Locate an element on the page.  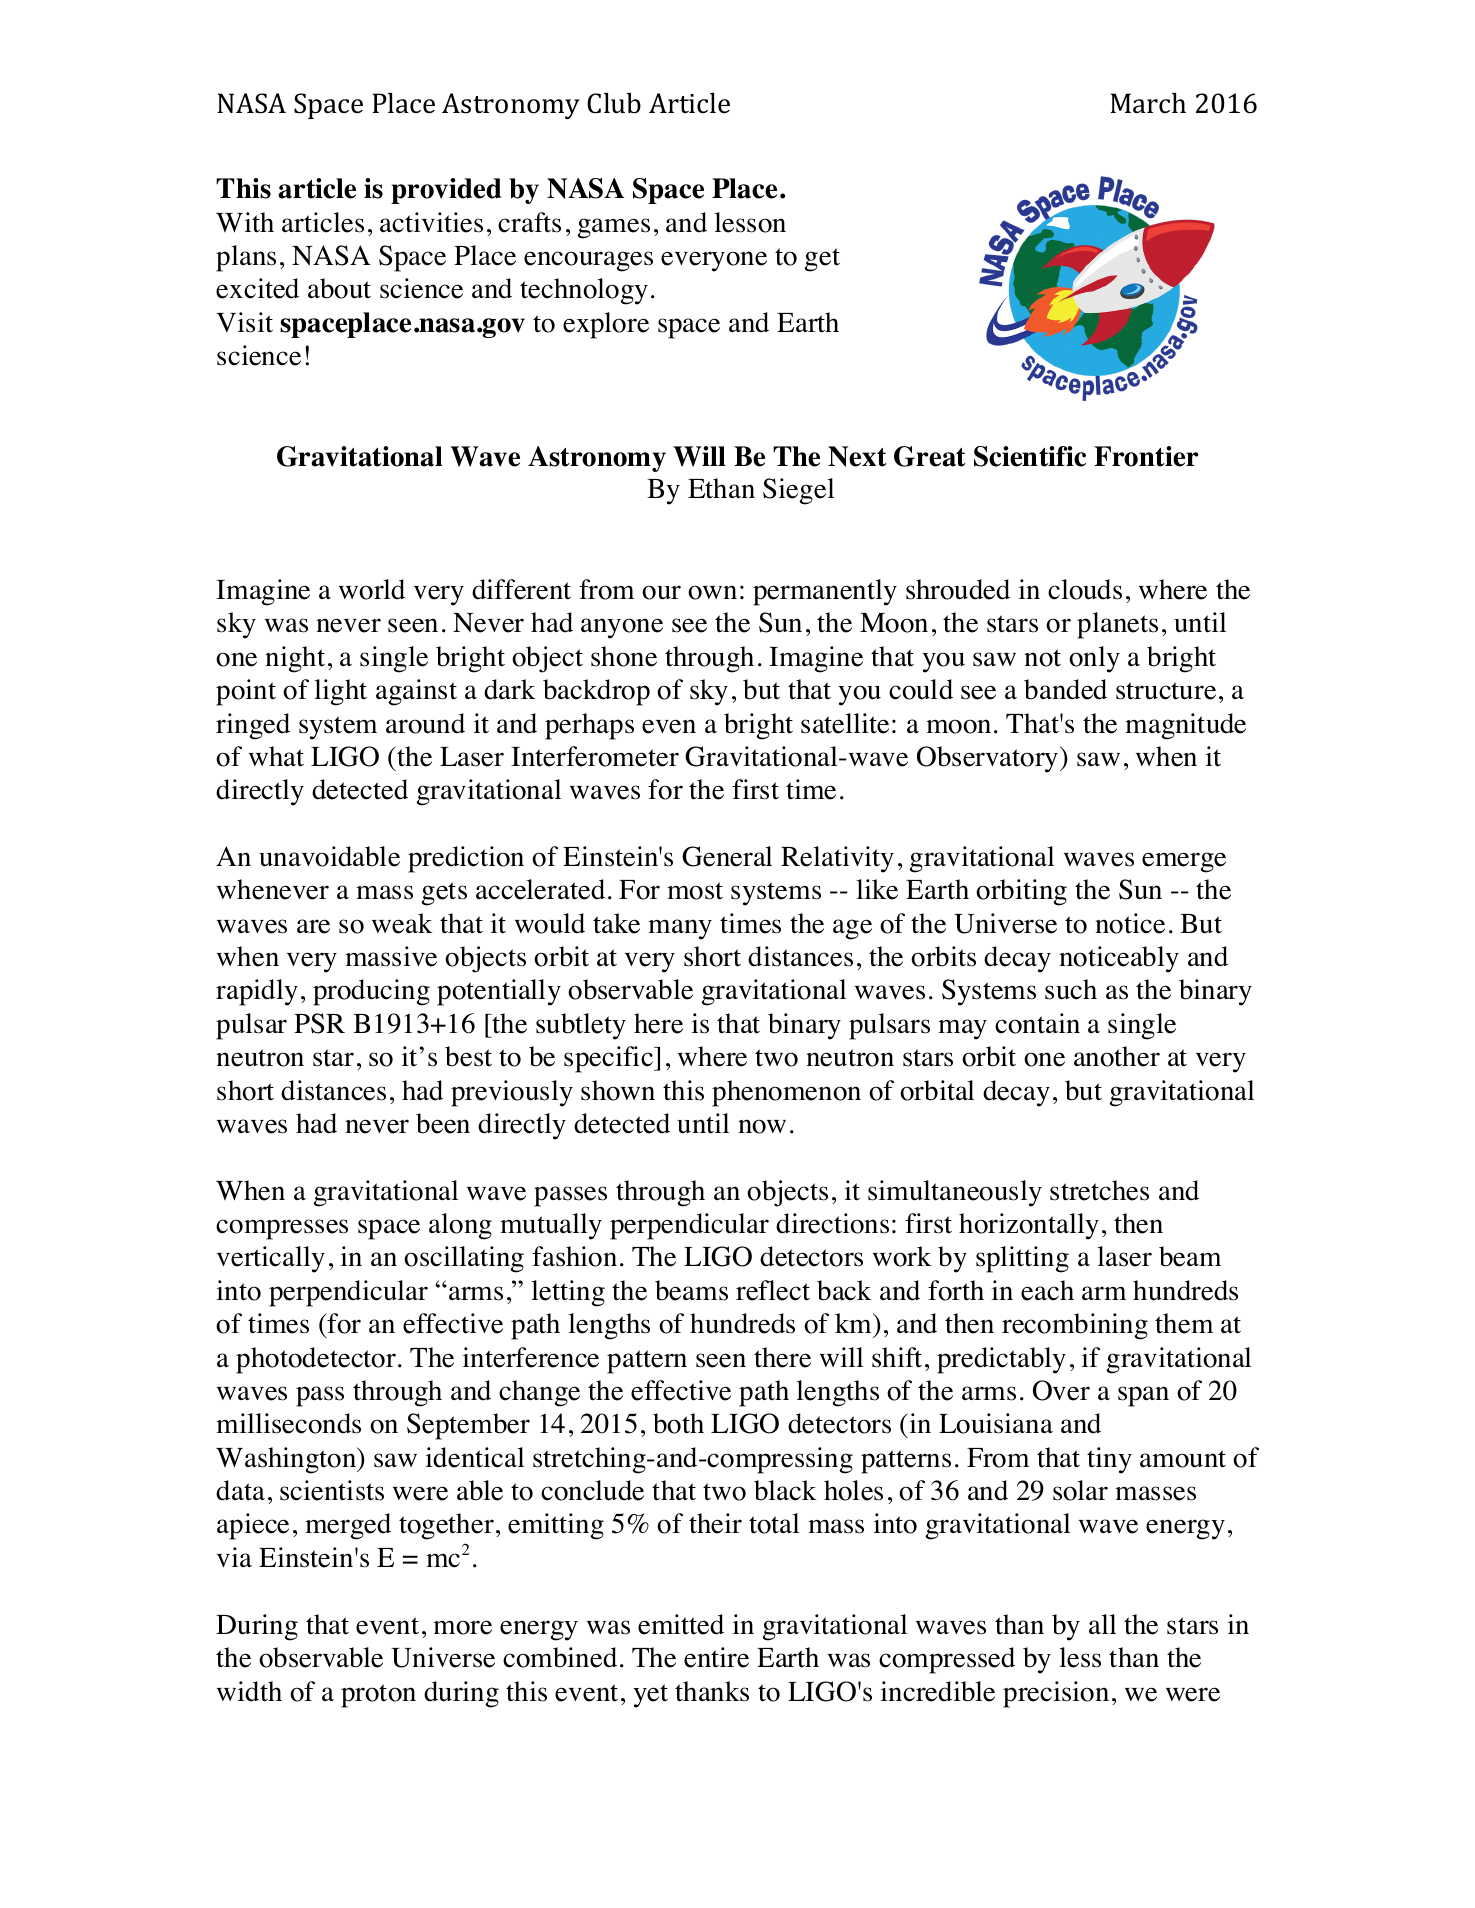
entire is located at coordinates (716, 1657).
